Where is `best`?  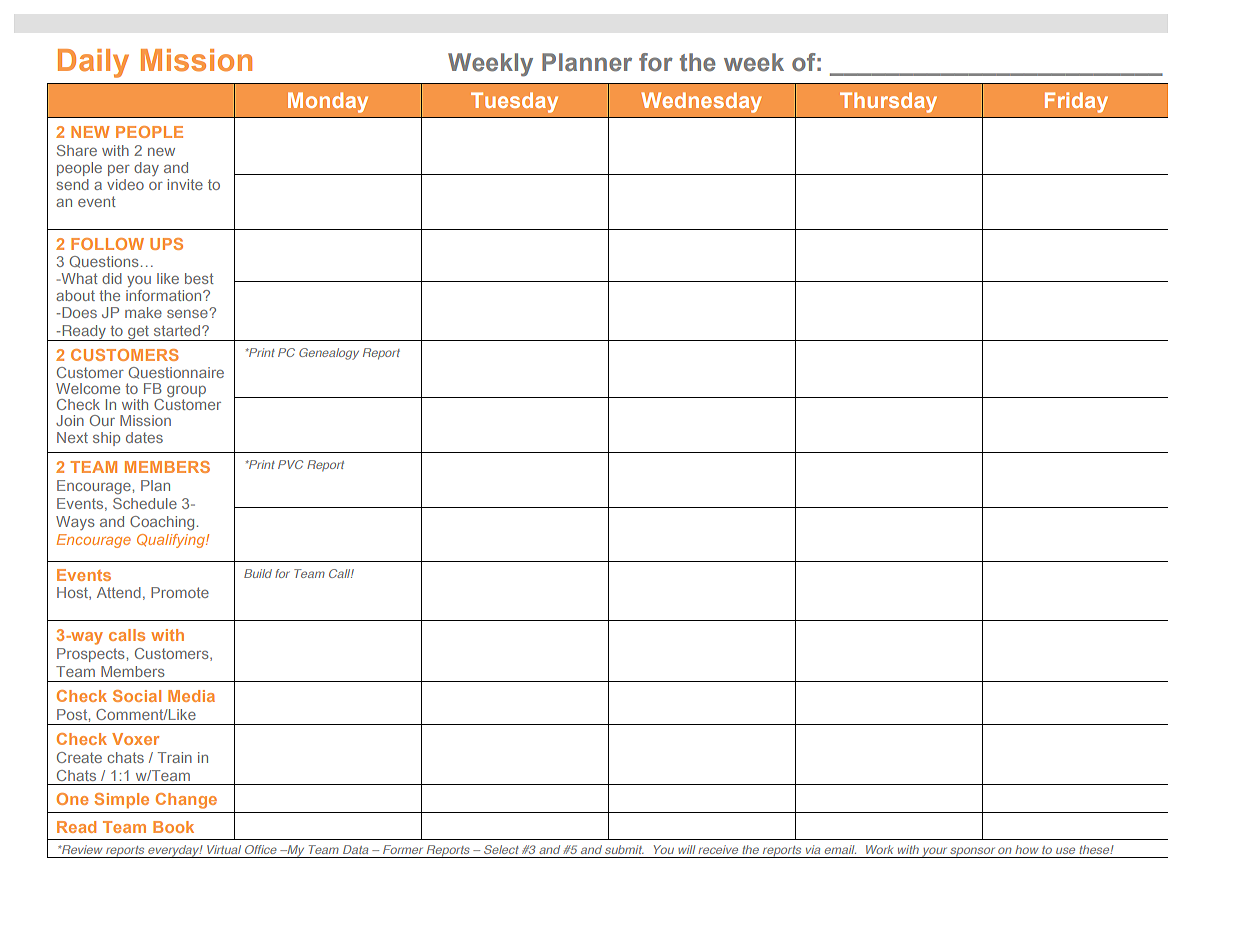
best is located at coordinates (199, 278).
